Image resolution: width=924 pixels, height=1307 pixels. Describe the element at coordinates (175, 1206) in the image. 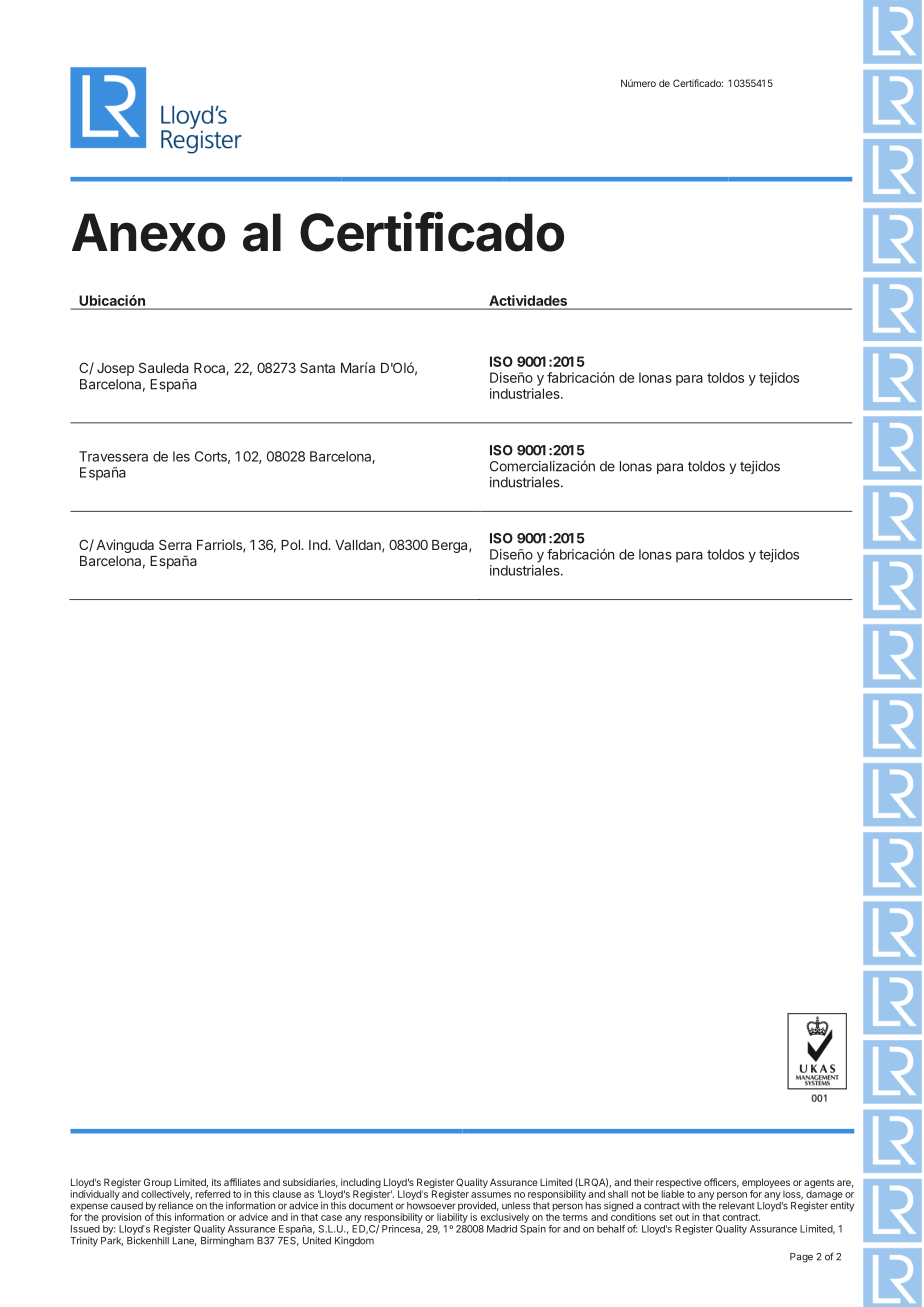

I see `reliance` at that location.
